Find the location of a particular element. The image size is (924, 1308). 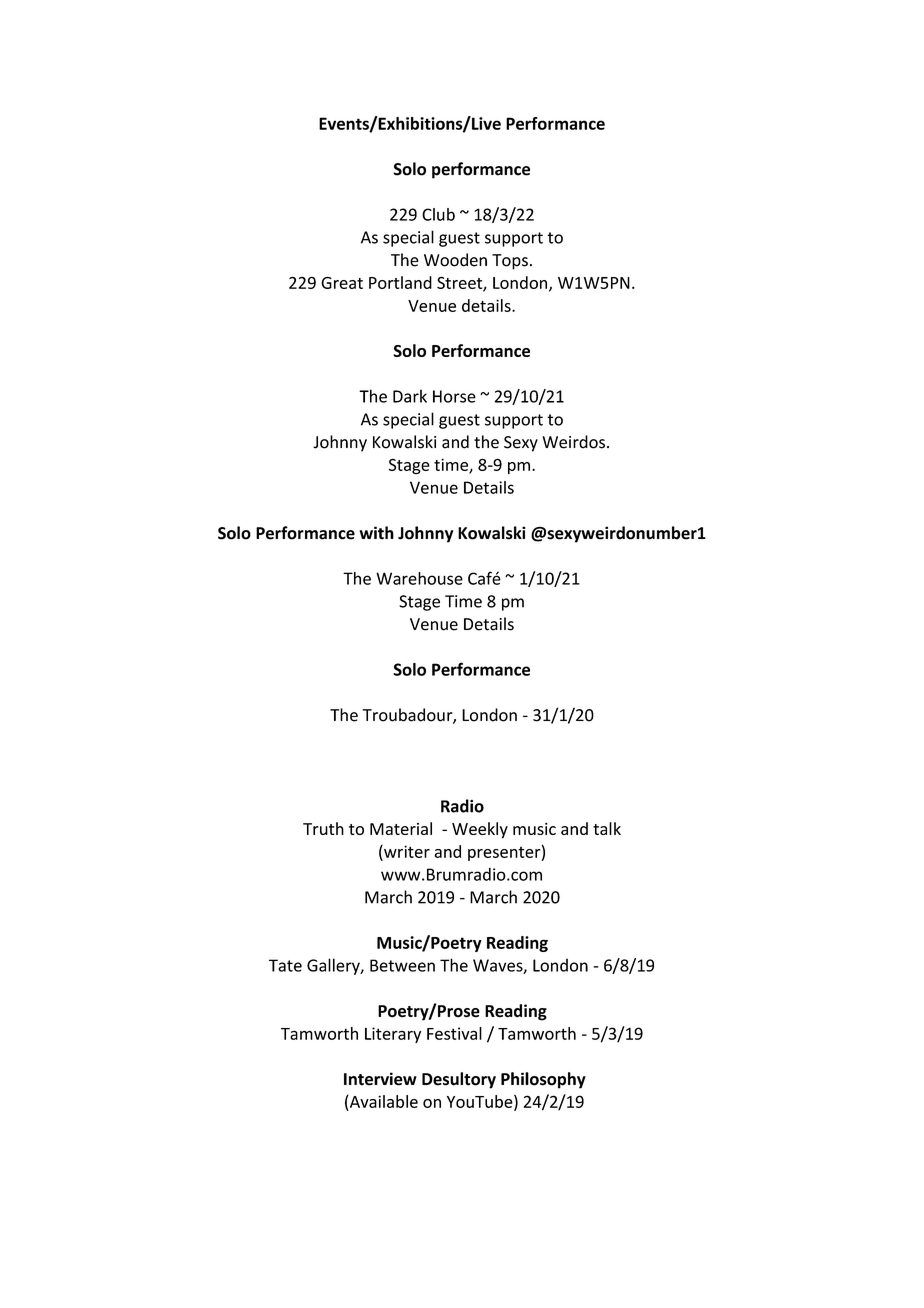

Truth is located at coordinates (323, 828).
